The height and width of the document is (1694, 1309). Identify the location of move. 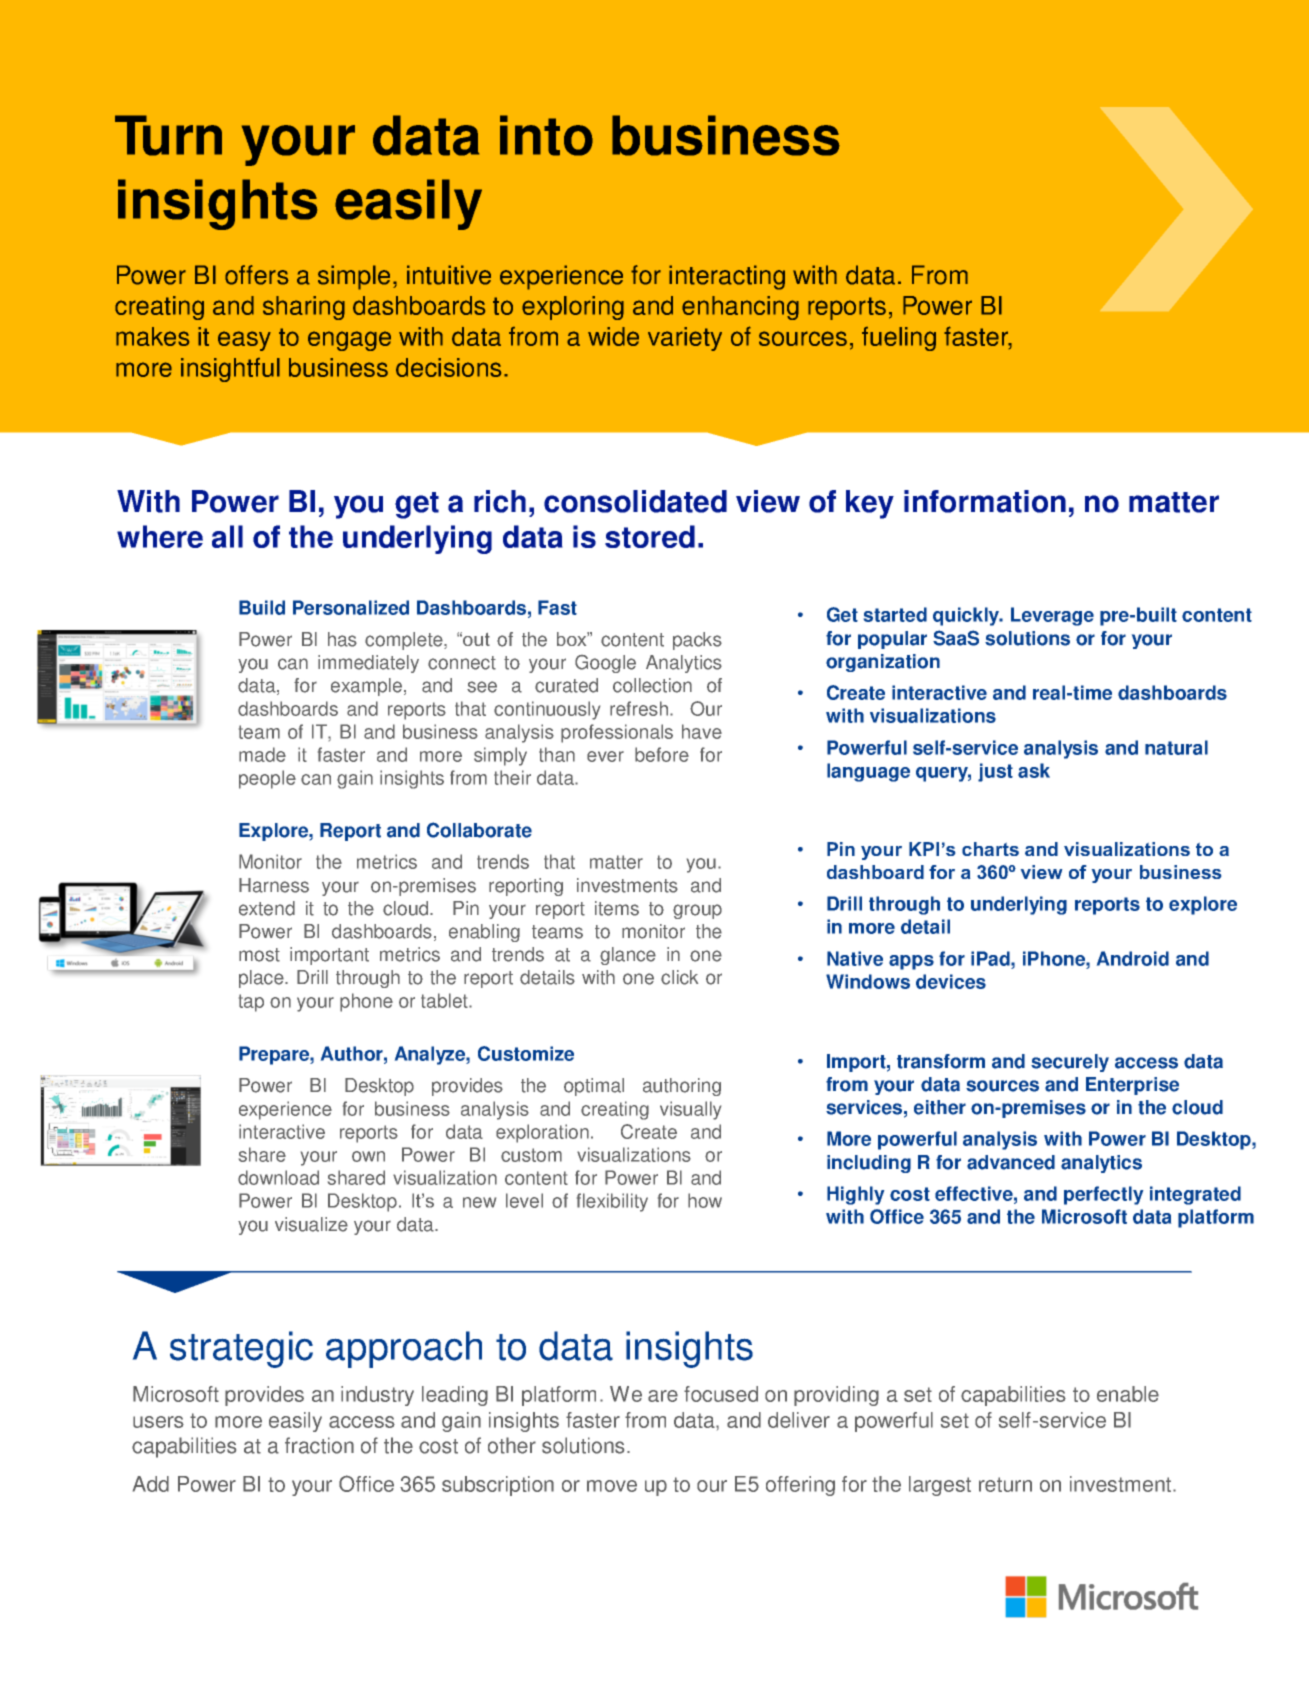
(612, 1486).
